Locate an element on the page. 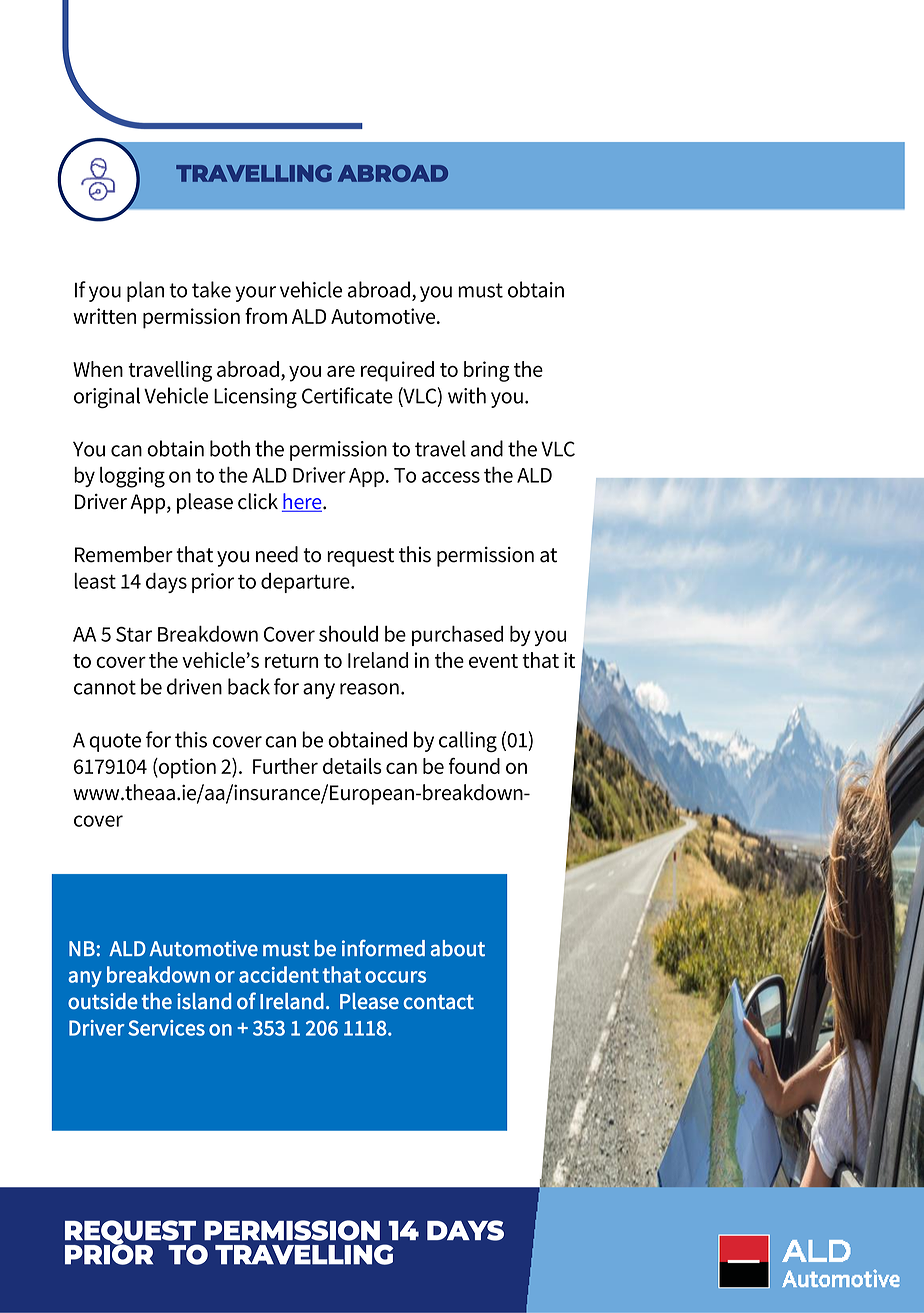 The width and height of the document is (924, 1313). return is located at coordinates (291, 661).
